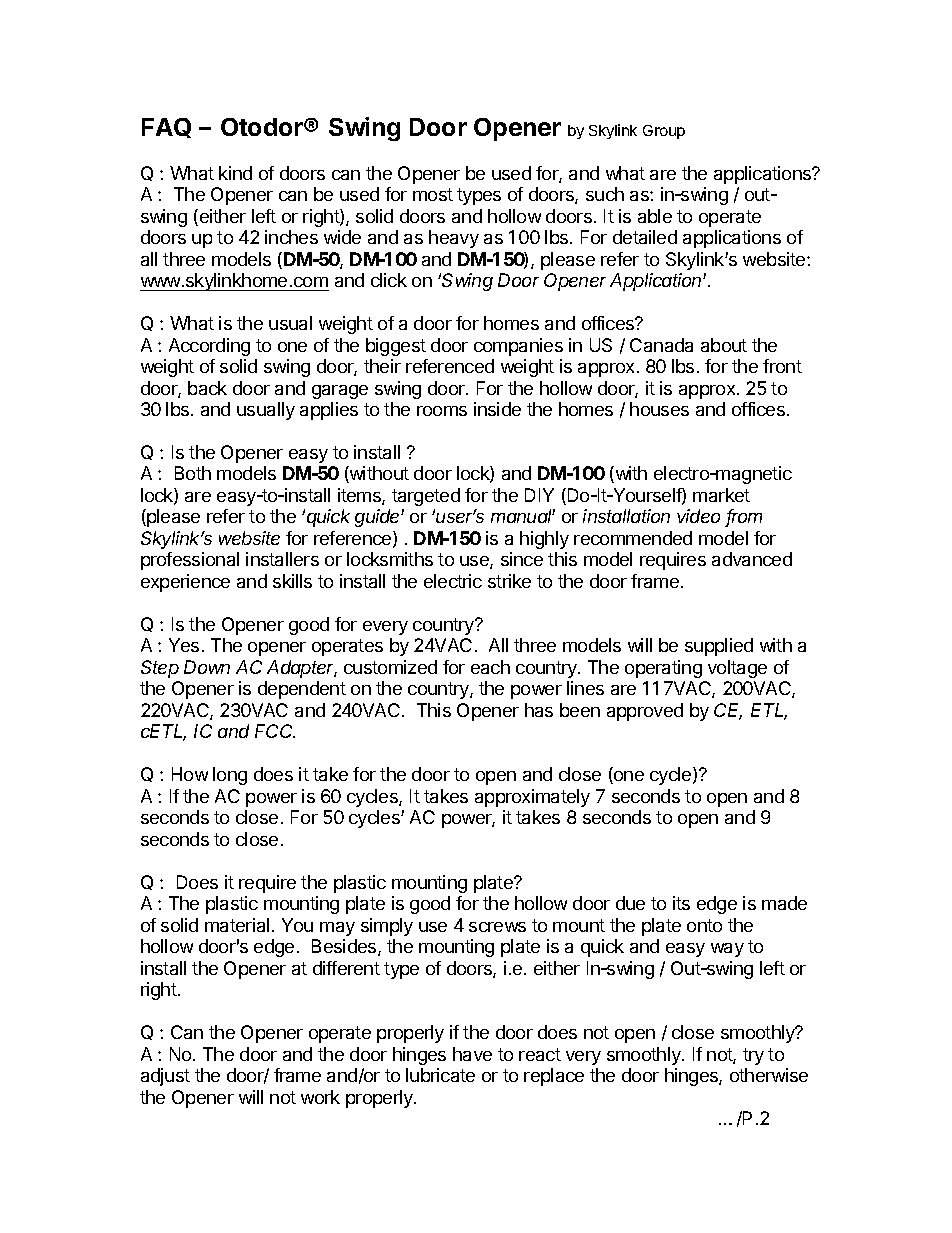 The width and height of the image is (952, 1233). Describe the element at coordinates (235, 173) in the image. I see `kind` at that location.
